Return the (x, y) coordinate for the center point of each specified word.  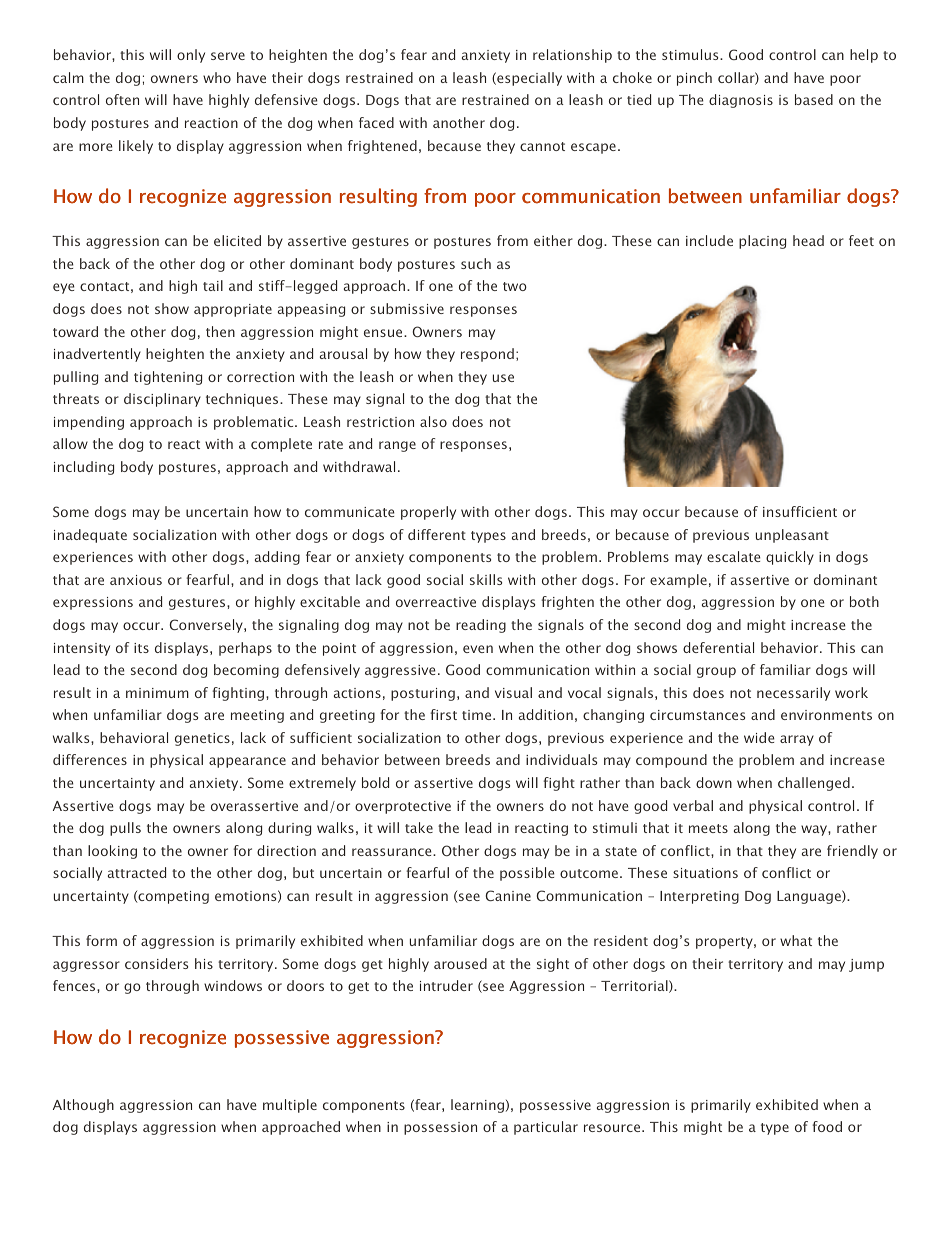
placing (762, 242)
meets (708, 828)
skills (486, 579)
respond (487, 355)
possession (440, 1128)
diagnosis (741, 101)
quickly (790, 558)
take (419, 827)
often (122, 99)
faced (376, 122)
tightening (168, 378)
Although (83, 1106)
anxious (136, 580)
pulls (125, 829)
